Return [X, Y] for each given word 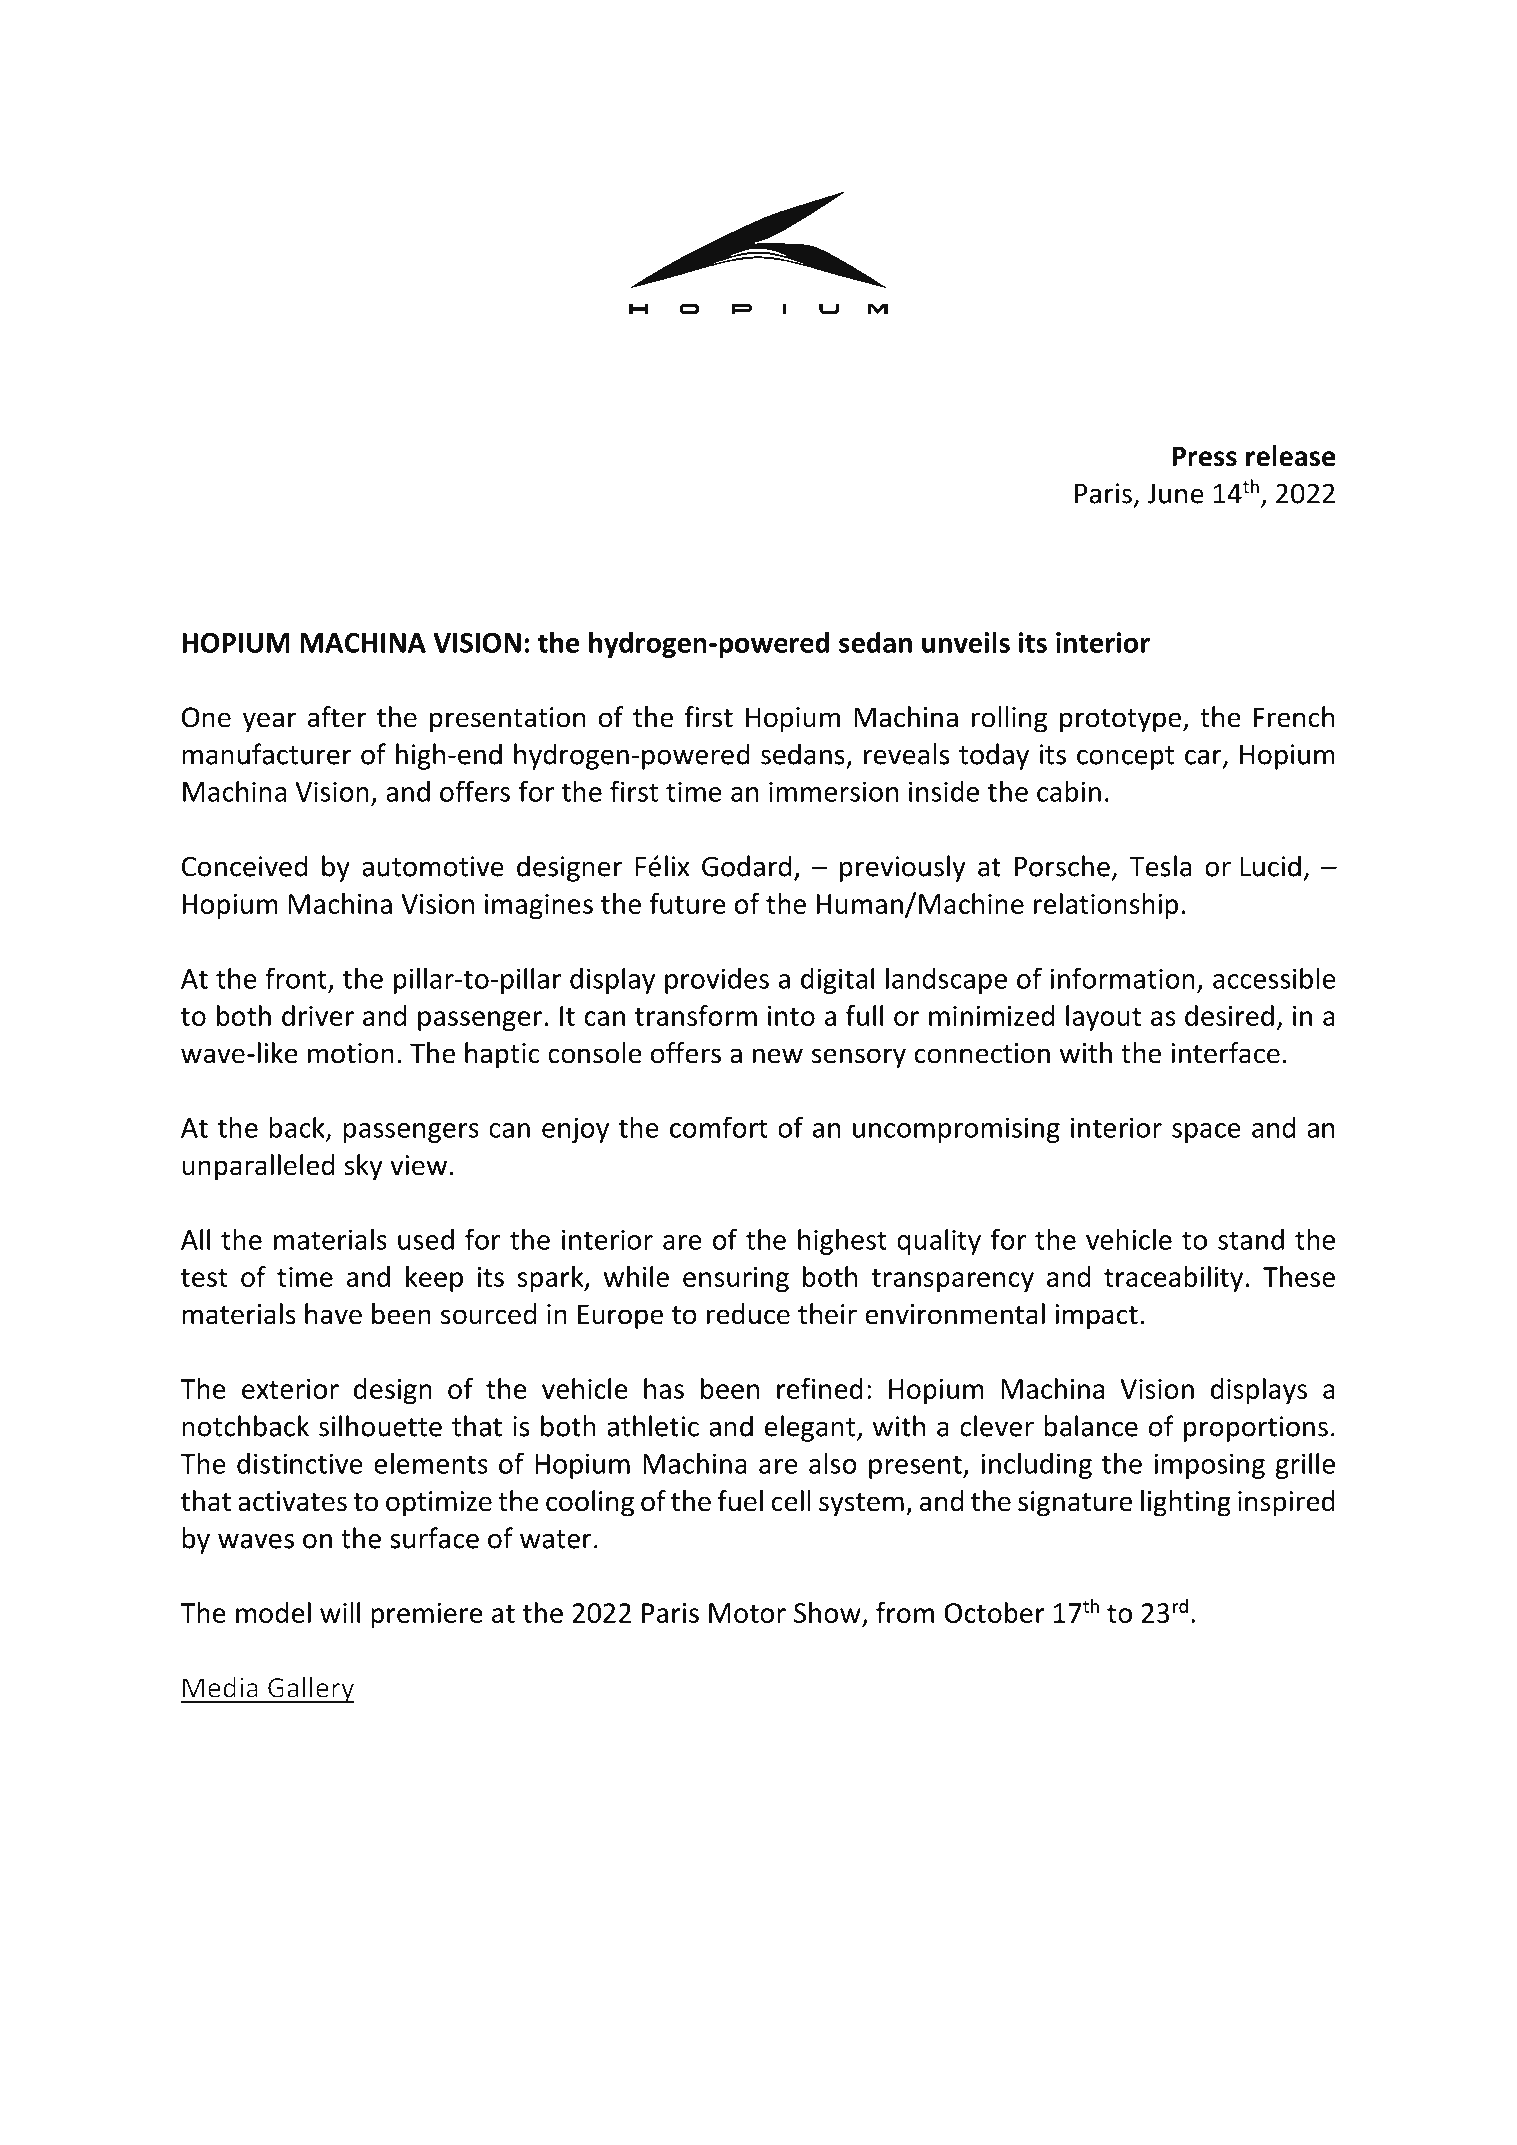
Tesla [1160, 866]
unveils [966, 642]
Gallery [310, 1690]
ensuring [736, 1279]
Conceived [244, 866]
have [333, 1314]
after [337, 717]
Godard [746, 866]
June [1175, 494]
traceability [1173, 1279]
